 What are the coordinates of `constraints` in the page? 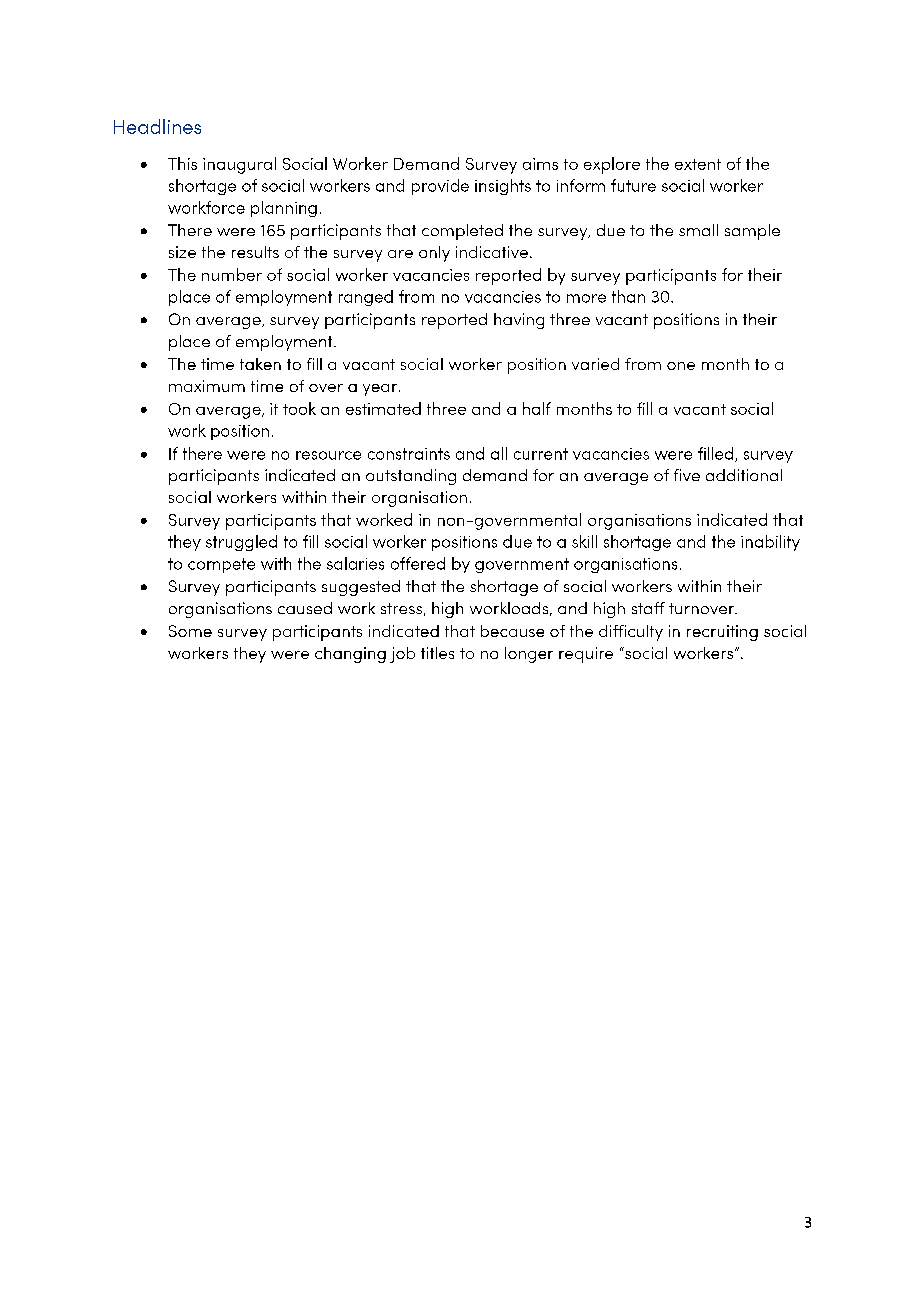 It's located at (409, 454).
